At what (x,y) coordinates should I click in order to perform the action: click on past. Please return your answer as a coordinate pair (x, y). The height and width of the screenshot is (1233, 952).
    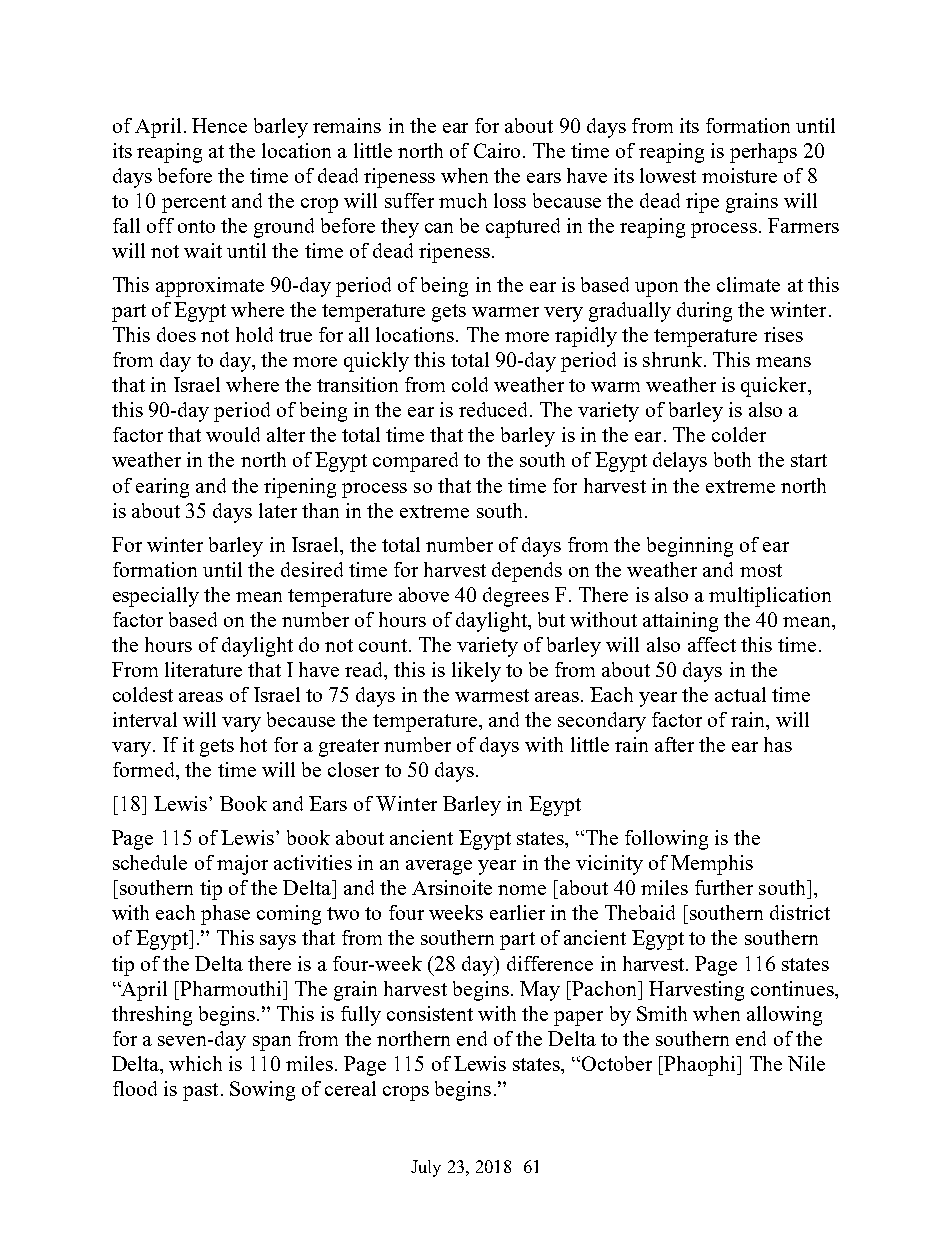
    Looking at the image, I should click on (200, 1092).
